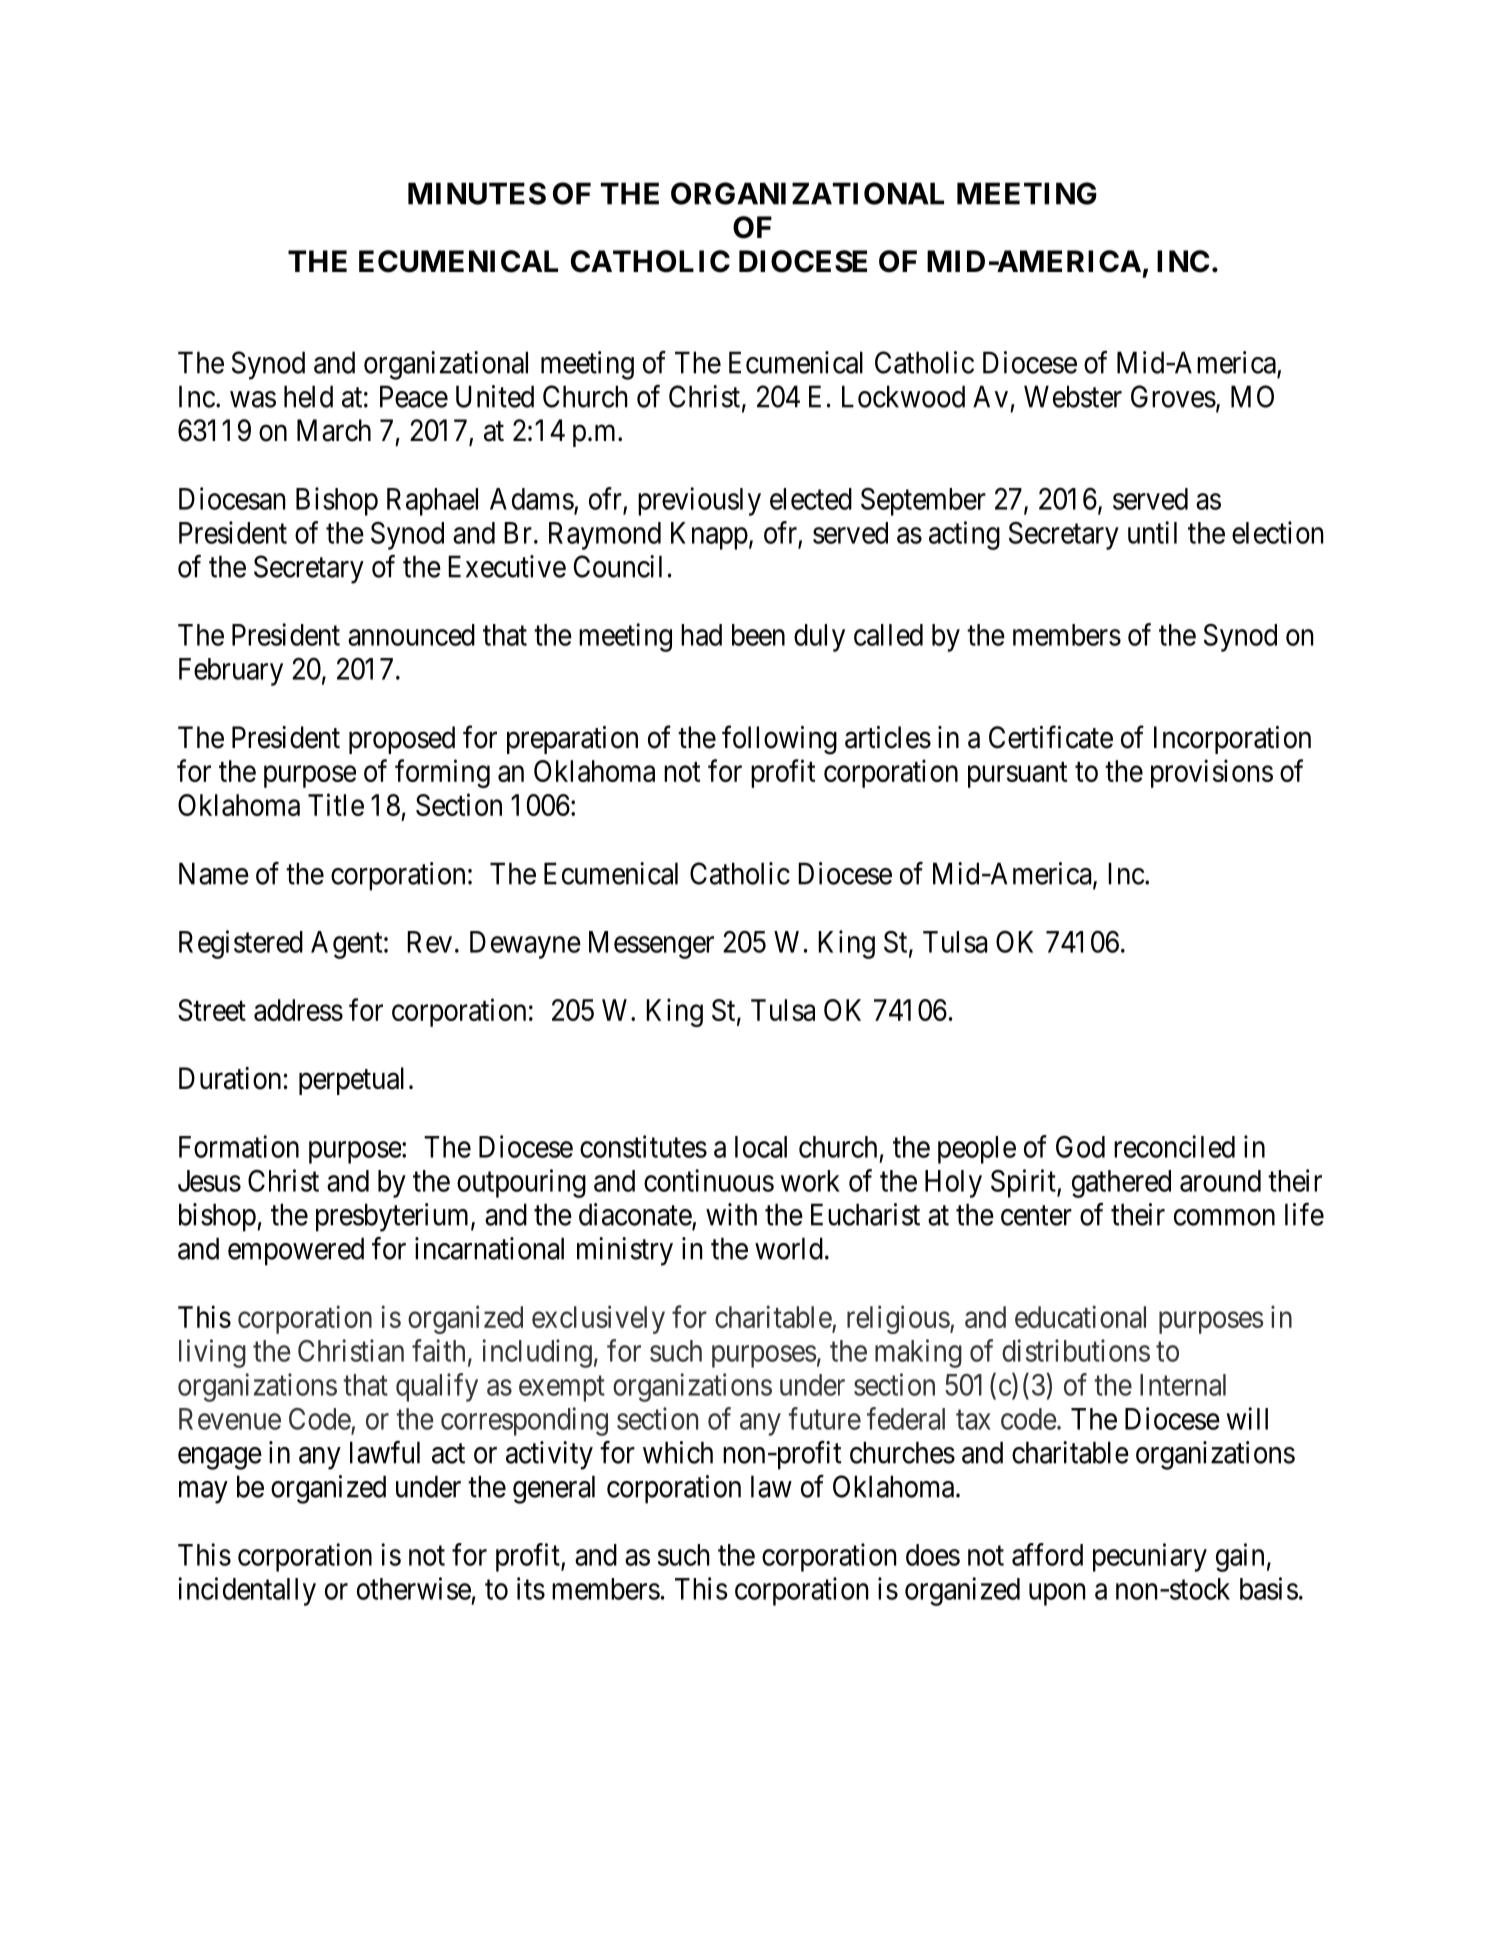 This screenshot has height=1947, width=1505. What do you see at coordinates (402, 740) in the screenshot?
I see `proposed` at bounding box center [402, 740].
